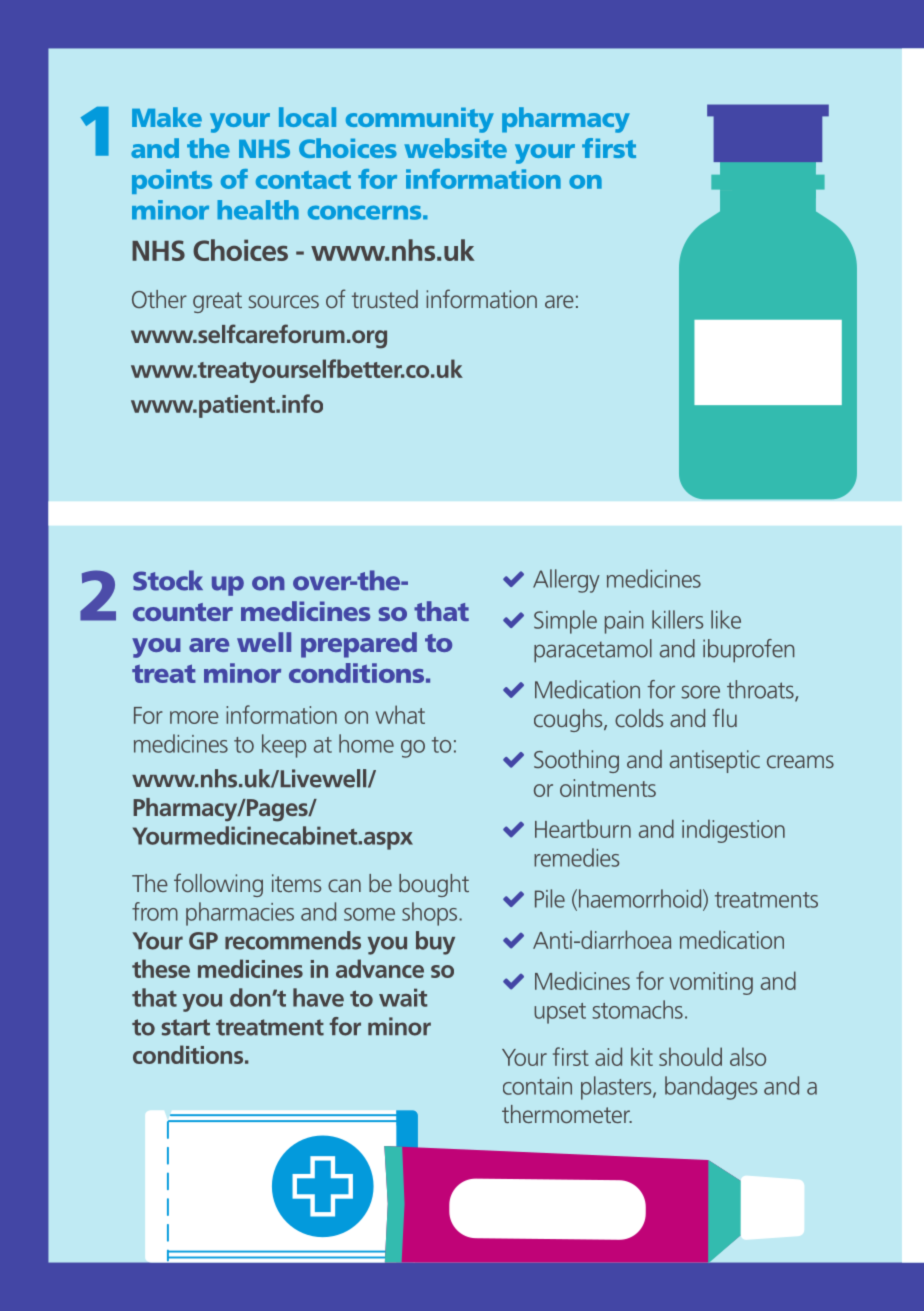 The height and width of the screenshot is (1311, 924). What do you see at coordinates (677, 619) in the screenshot?
I see `killers` at bounding box center [677, 619].
